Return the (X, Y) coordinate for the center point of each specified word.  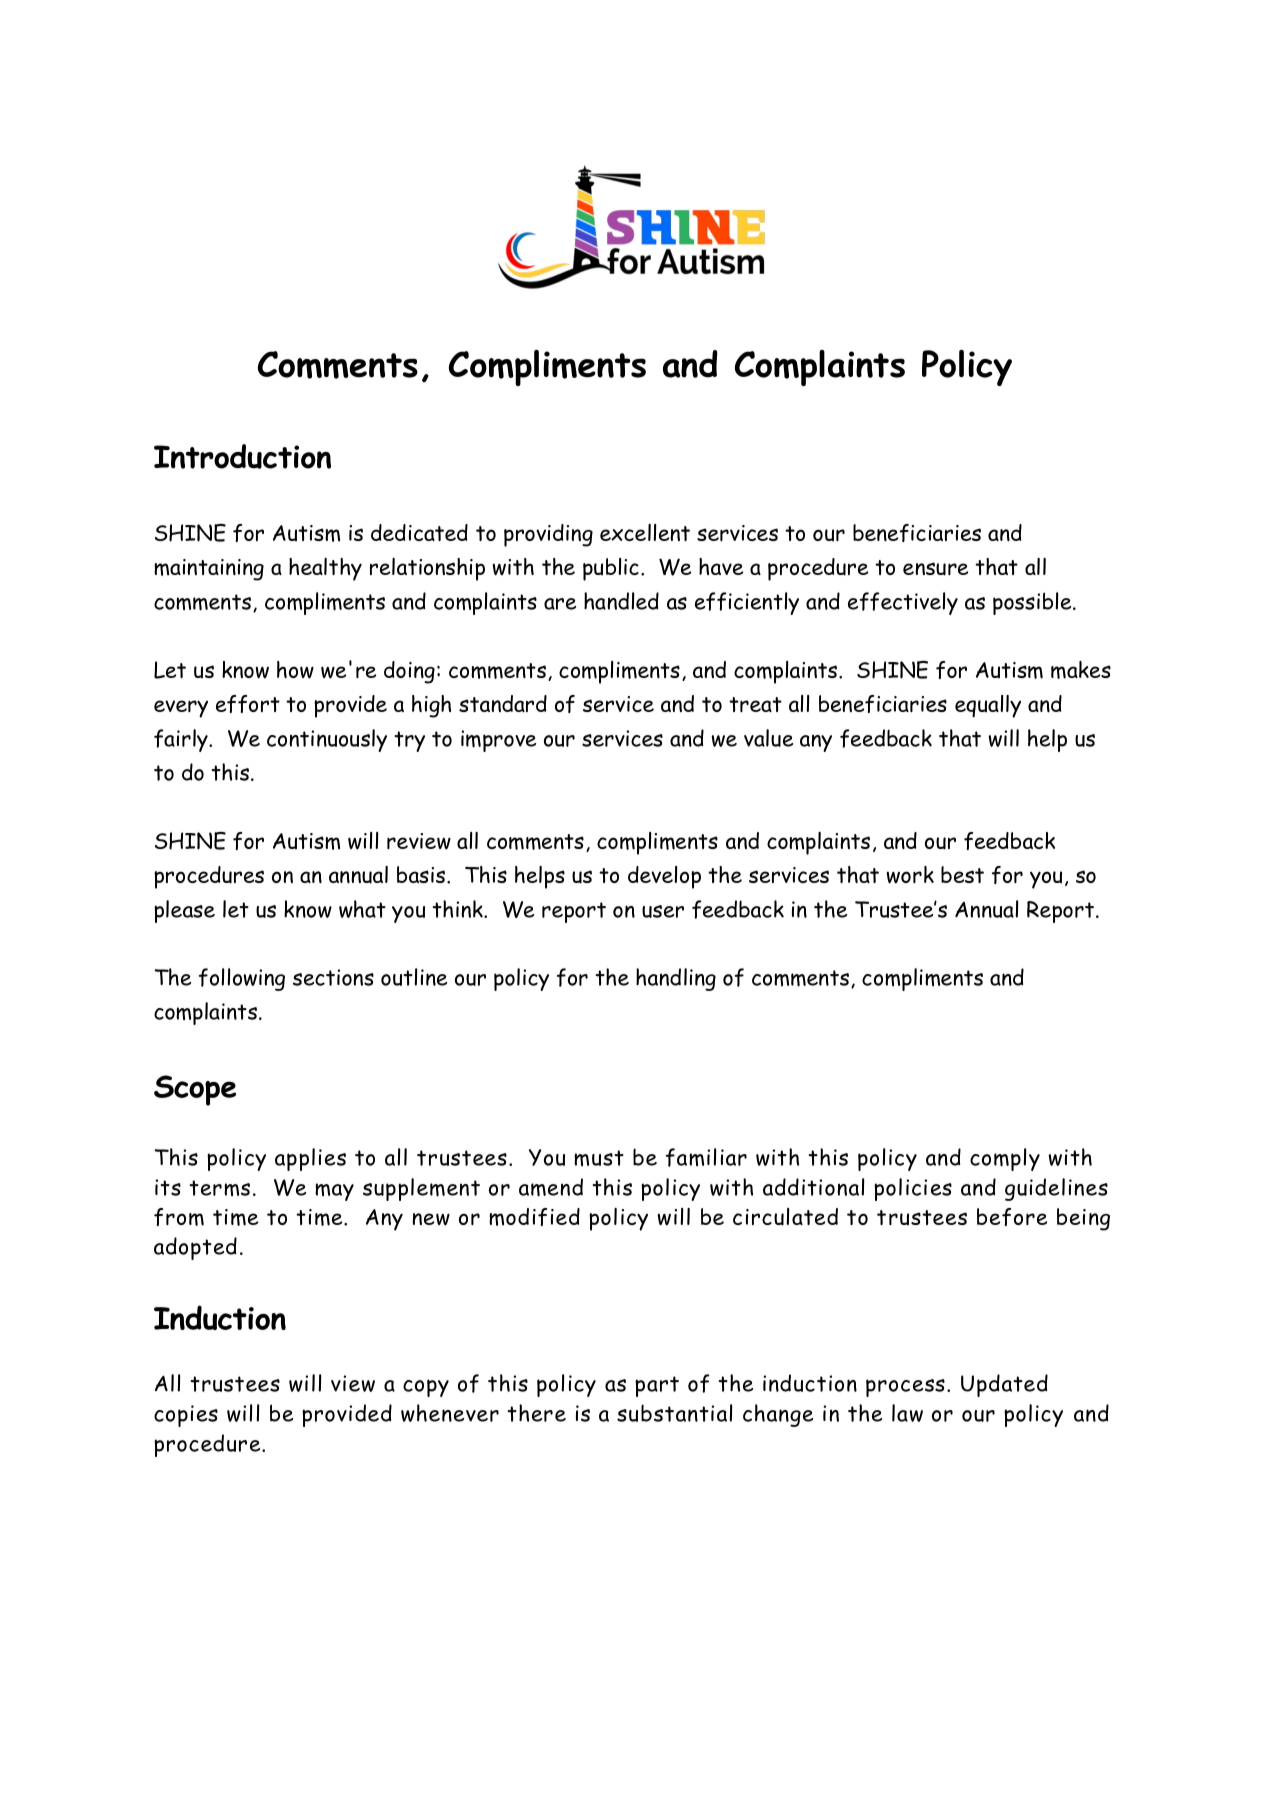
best (962, 874)
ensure (935, 569)
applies (310, 1159)
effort (248, 704)
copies (186, 1416)
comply (1005, 1159)
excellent (645, 532)
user (663, 911)
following (242, 979)
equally (988, 706)
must (599, 1158)
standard (503, 703)
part (657, 1386)
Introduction (242, 456)
